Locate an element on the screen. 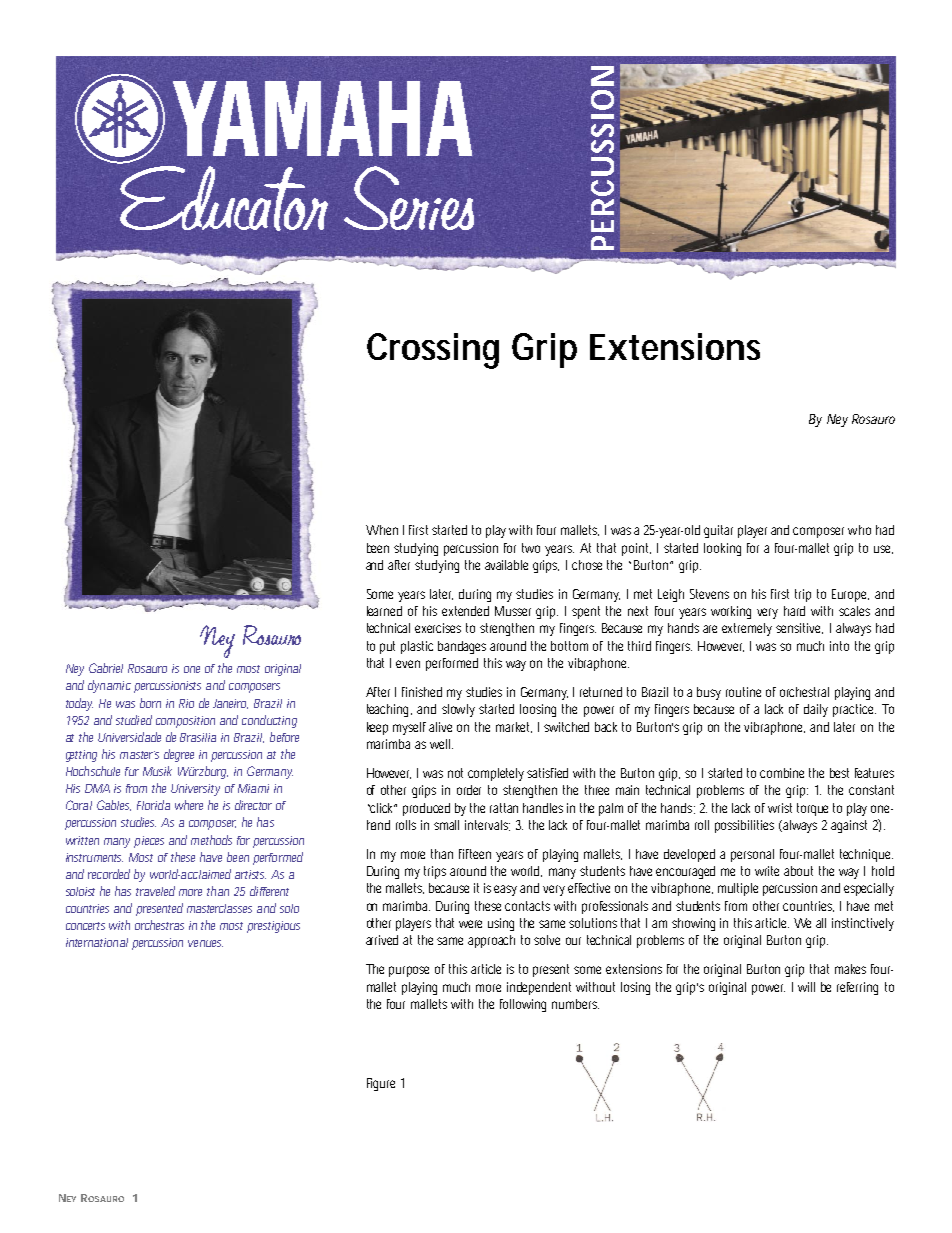 Image resolution: width=952 pixels, height=1233 pixels. Educator is located at coordinates (222, 196).
